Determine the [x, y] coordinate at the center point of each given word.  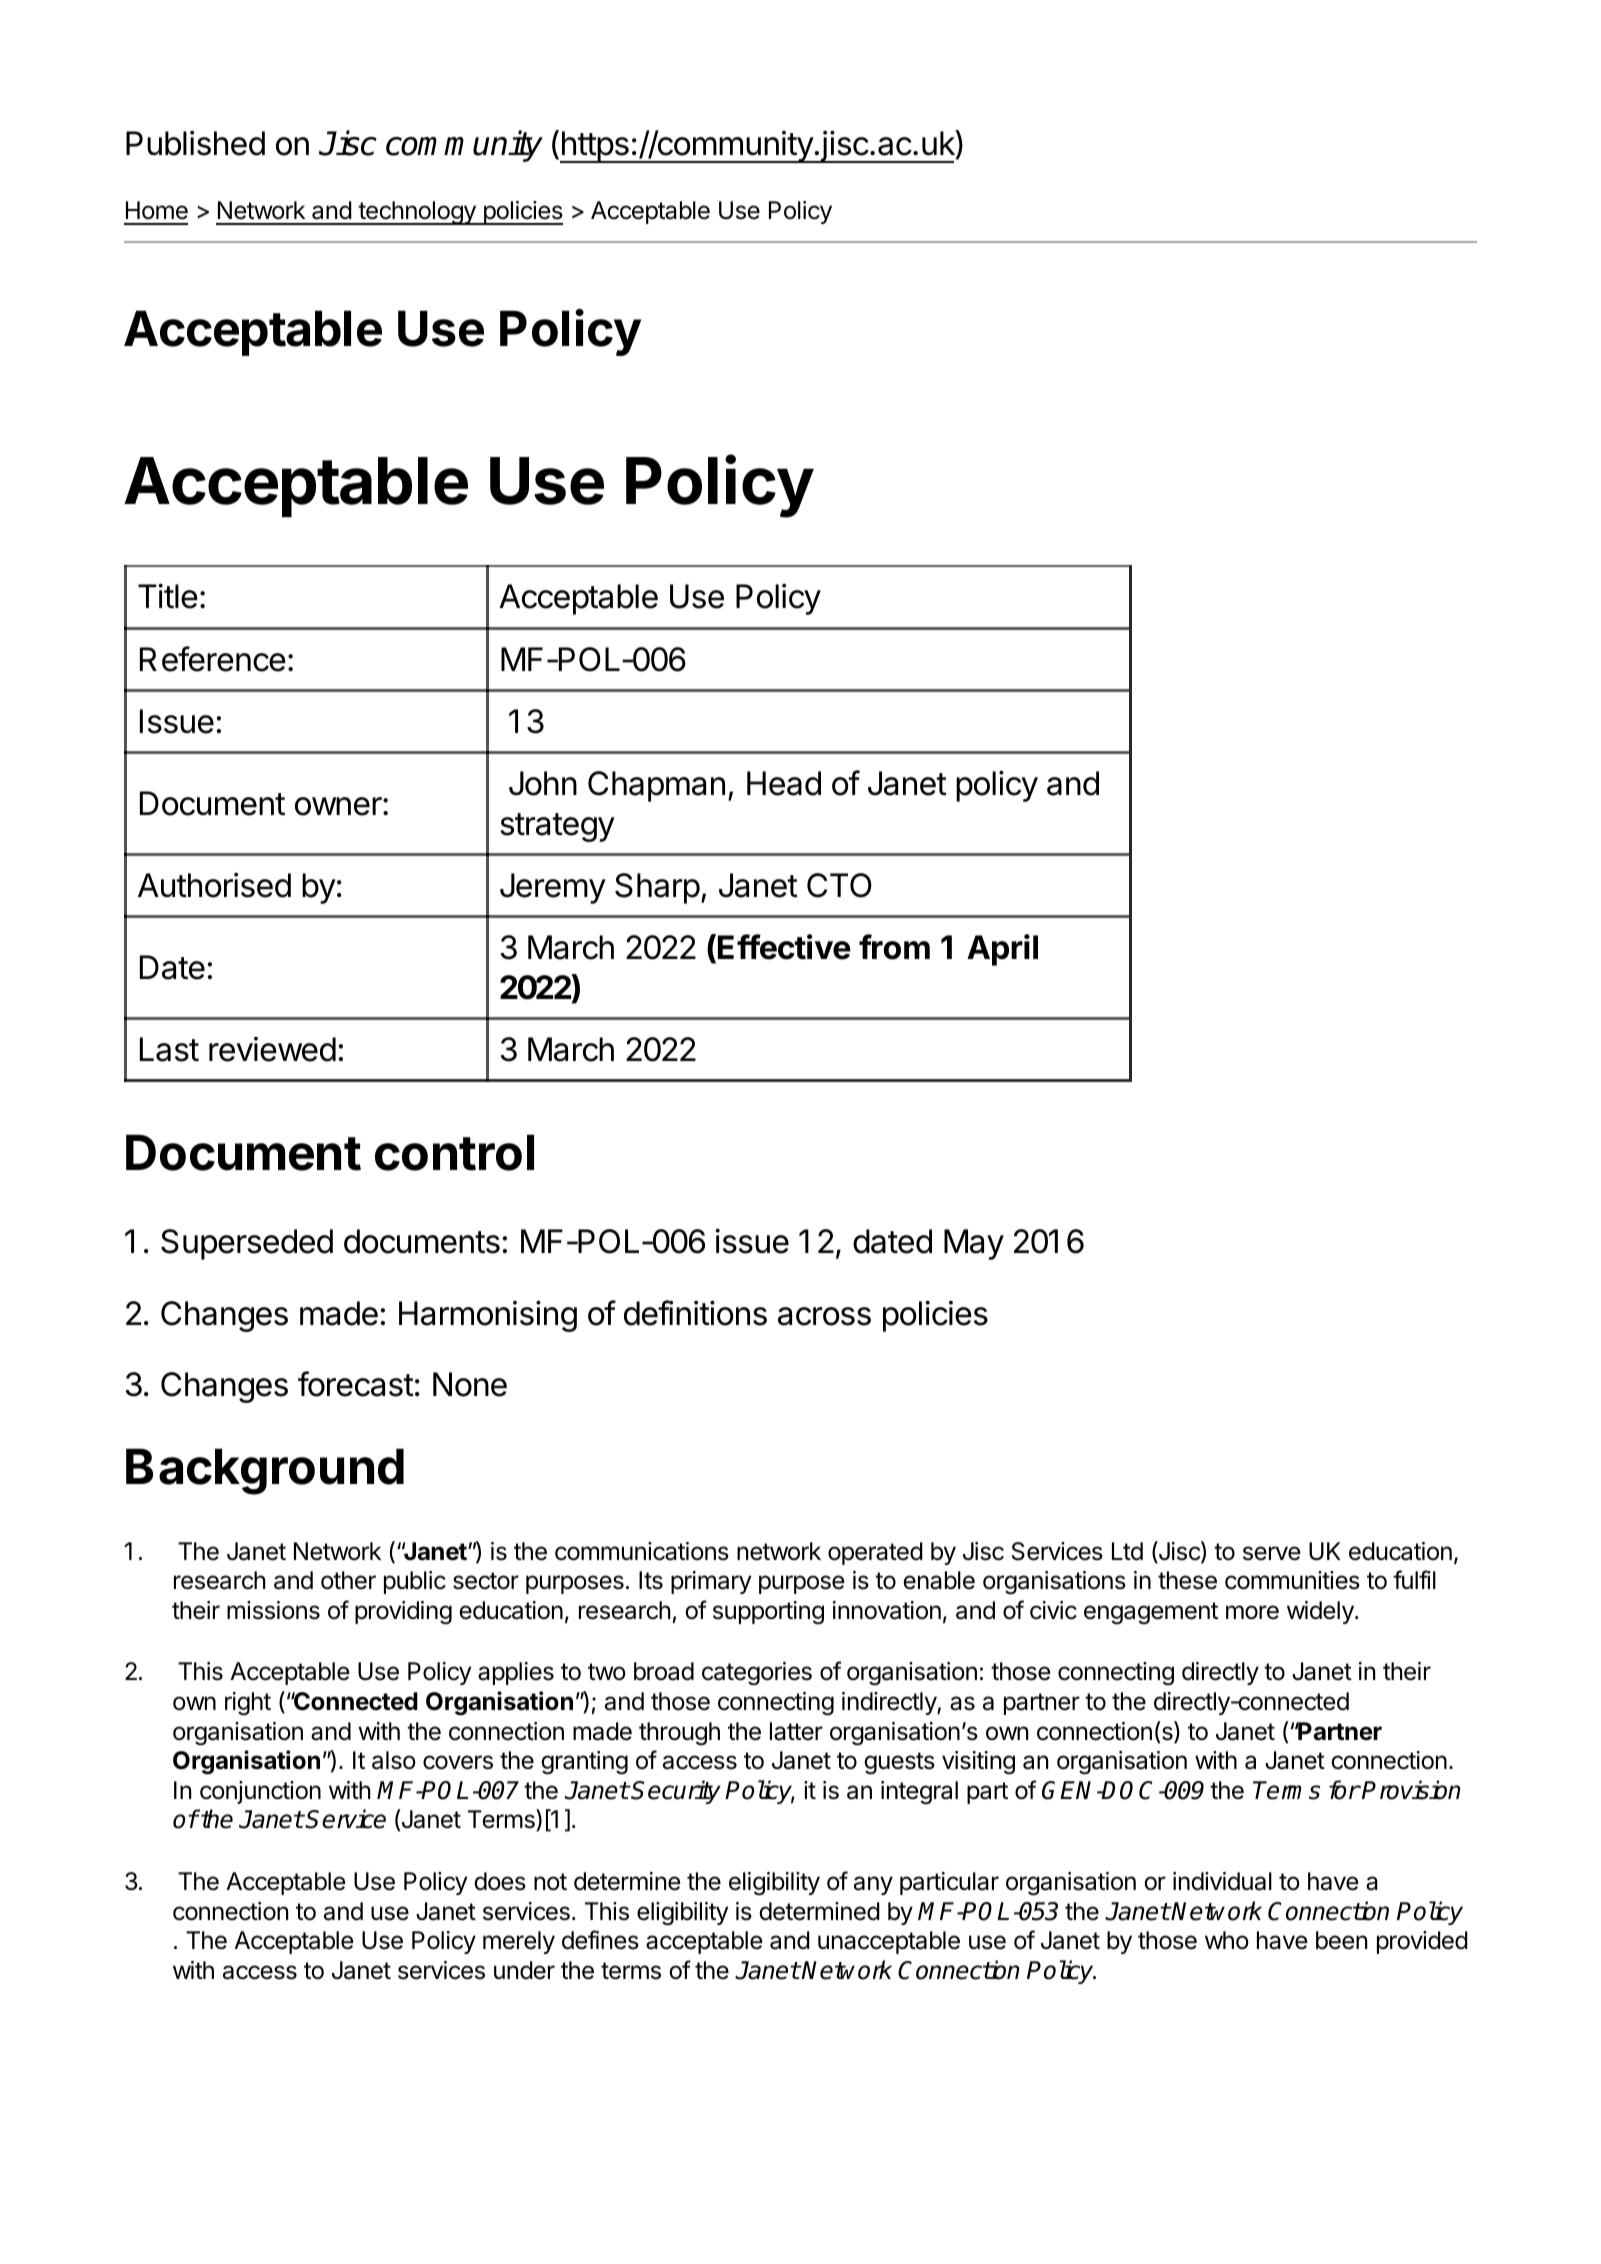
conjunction [260, 1792]
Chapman [656, 786]
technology [417, 213]
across [824, 1316]
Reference [213, 659]
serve [1271, 1553]
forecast [356, 1384]
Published [195, 143]
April [1002, 950]
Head [784, 783]
